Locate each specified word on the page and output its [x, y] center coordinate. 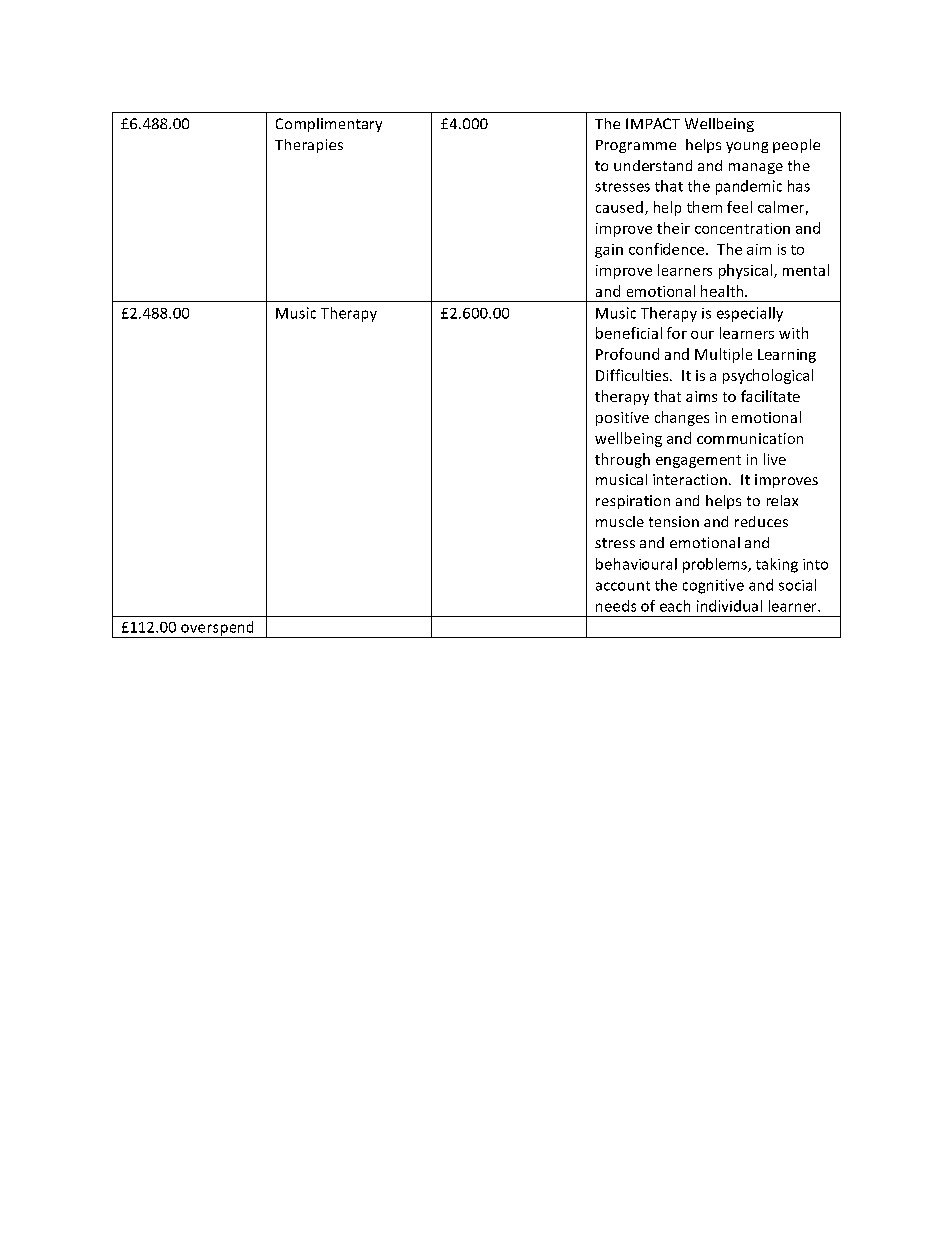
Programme [636, 146]
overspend [217, 629]
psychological [768, 376]
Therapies [309, 146]
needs [616, 606]
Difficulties [633, 375]
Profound [627, 354]
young [747, 147]
